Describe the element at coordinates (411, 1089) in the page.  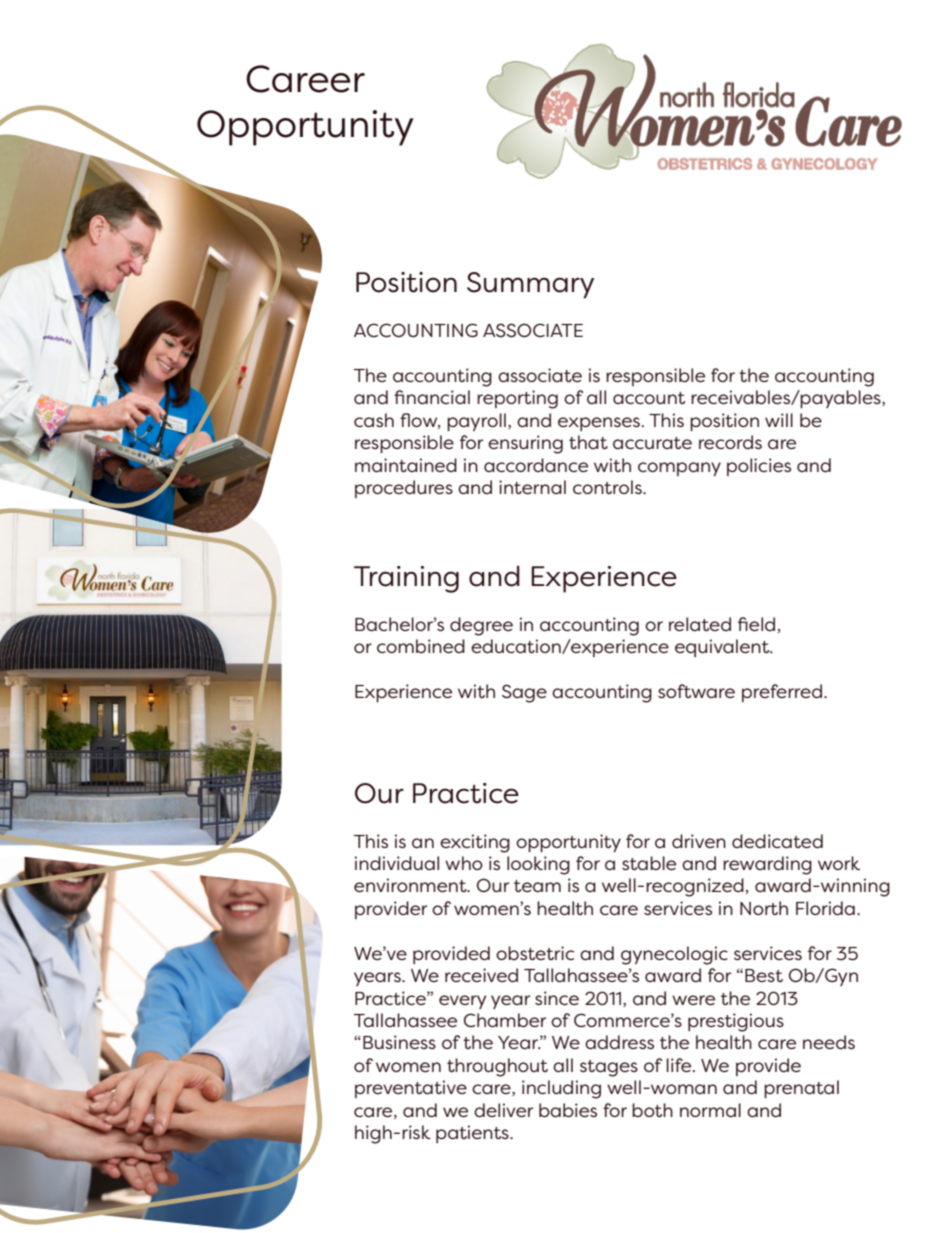
I see `preventative` at that location.
